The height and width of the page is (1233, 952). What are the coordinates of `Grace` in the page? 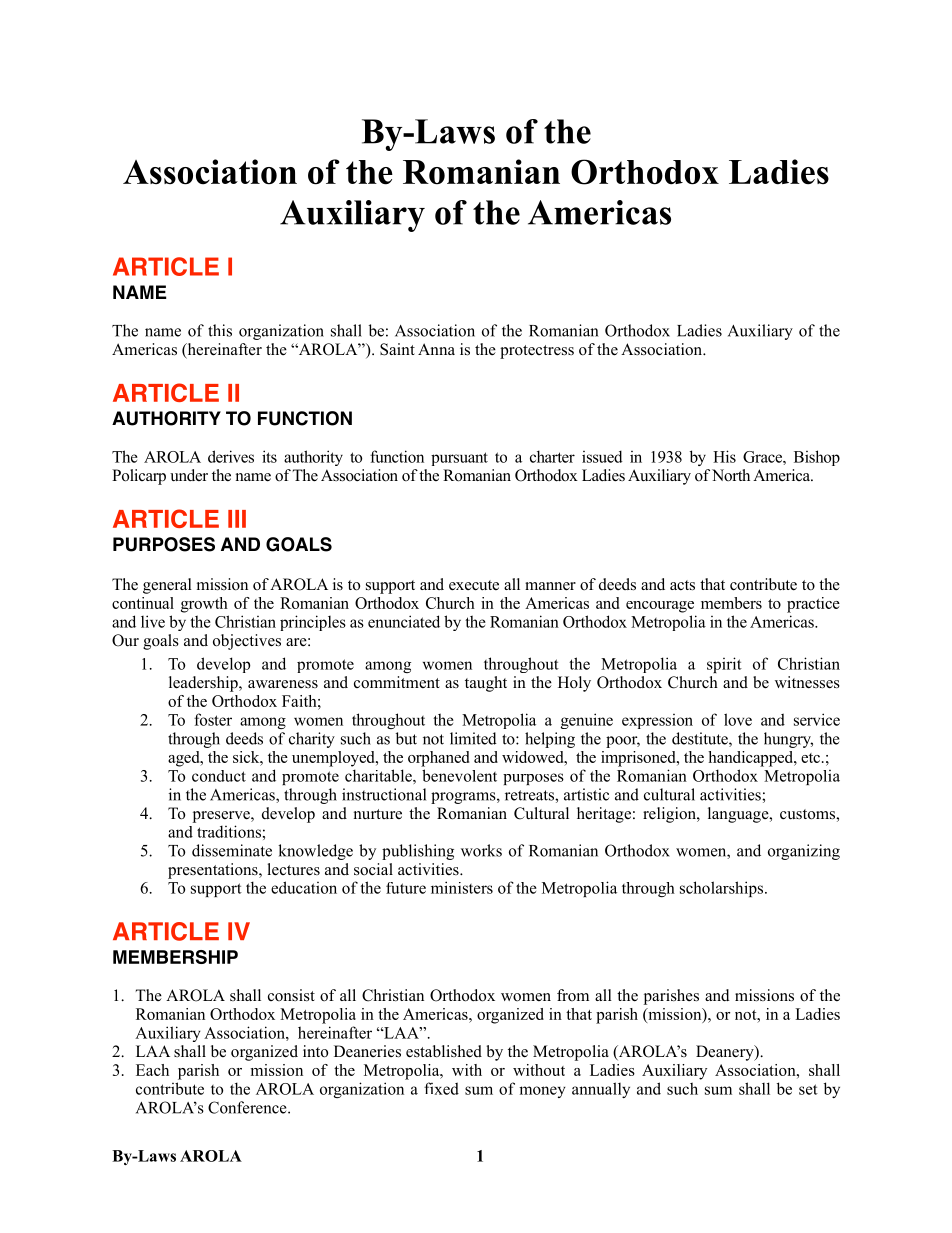 It's located at (763, 457).
